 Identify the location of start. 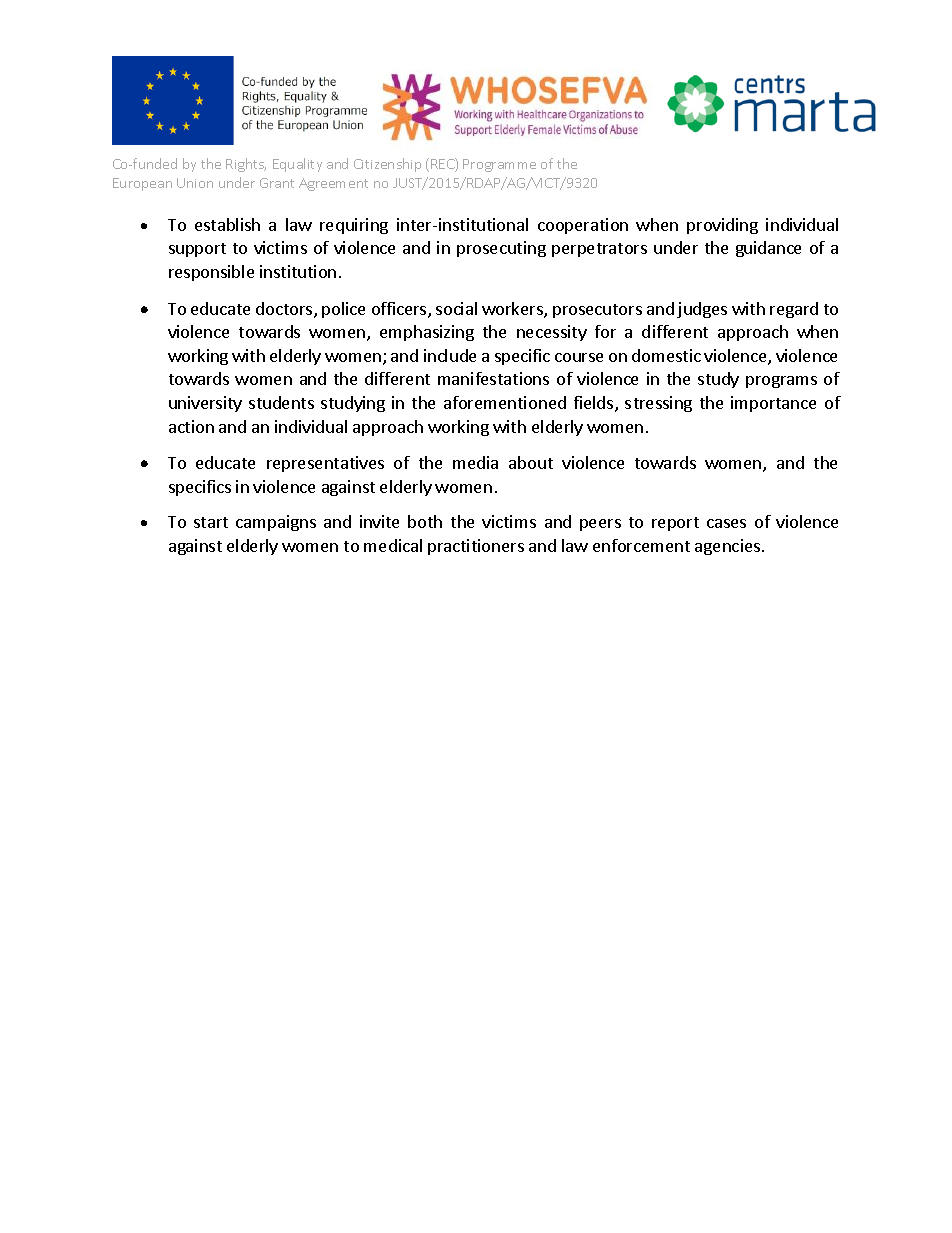
(211, 522).
